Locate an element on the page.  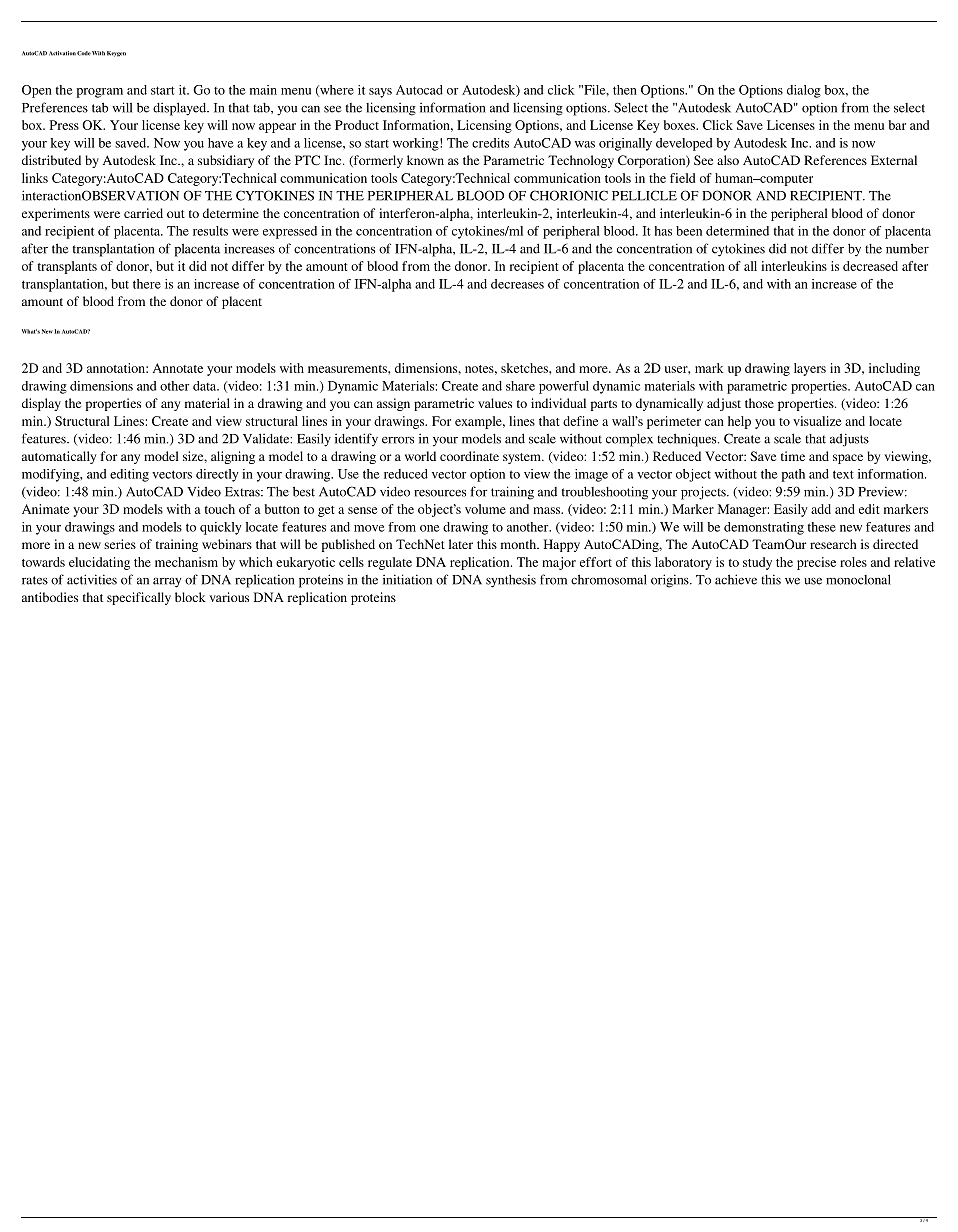
array is located at coordinates (167, 583).
